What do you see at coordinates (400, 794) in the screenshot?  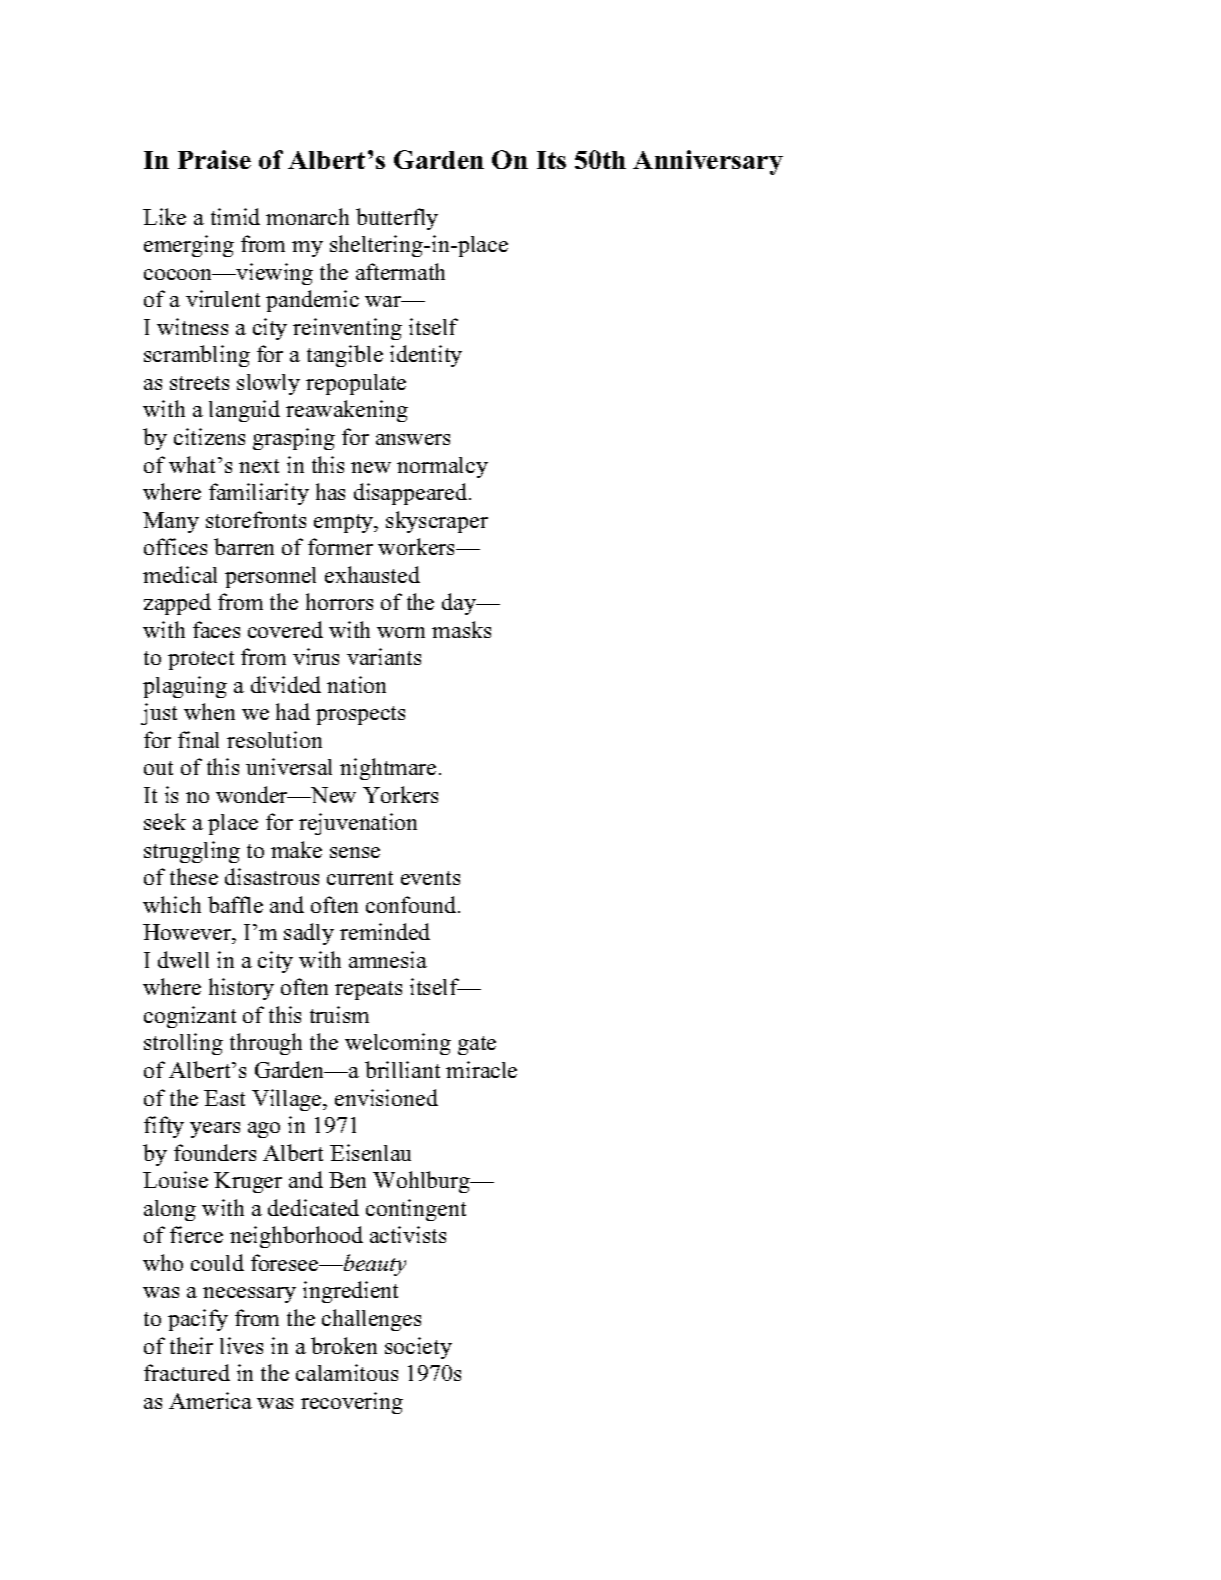 I see `Yorkers` at bounding box center [400, 794].
